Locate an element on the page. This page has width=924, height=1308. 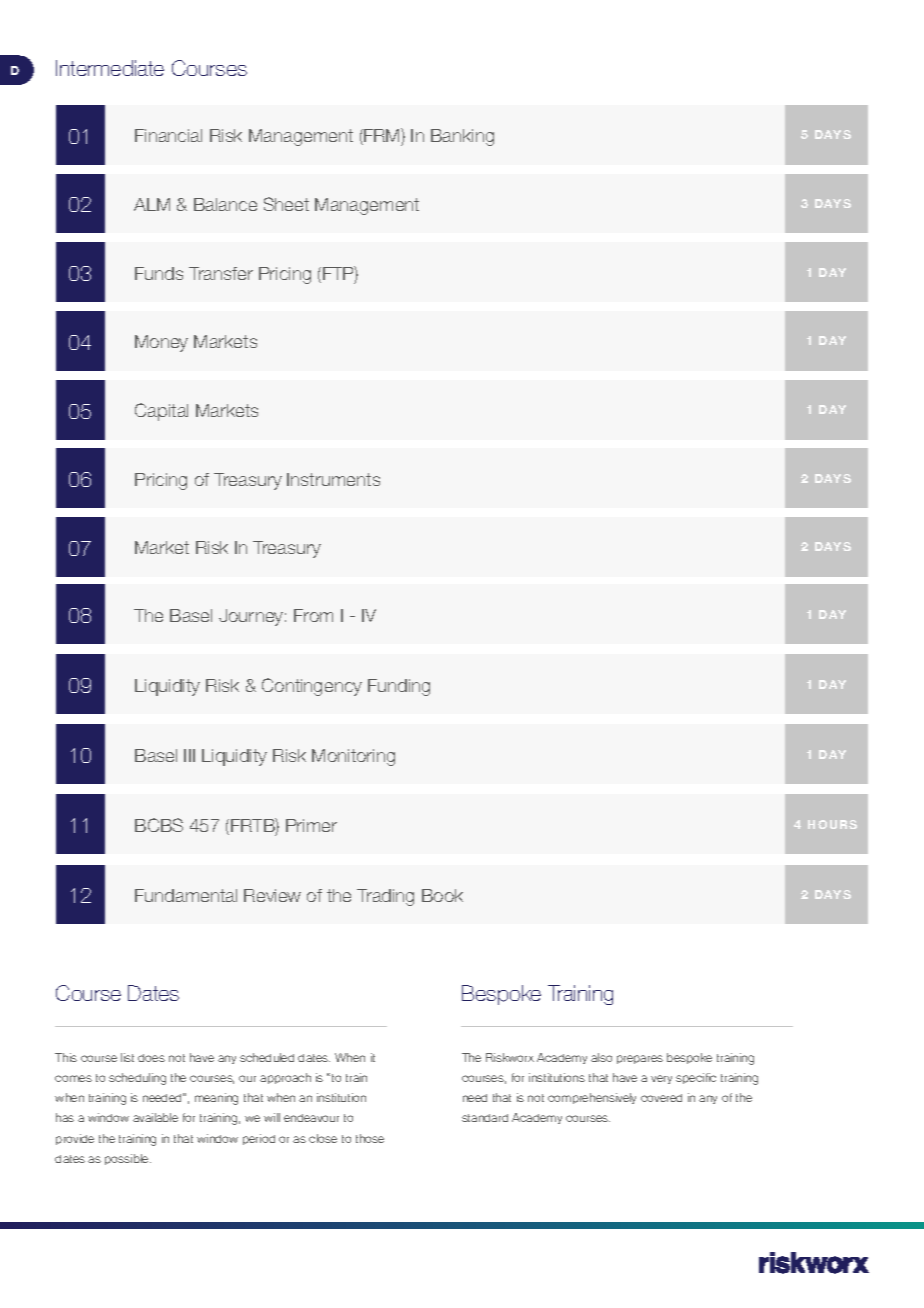
Banking is located at coordinates (462, 137).
